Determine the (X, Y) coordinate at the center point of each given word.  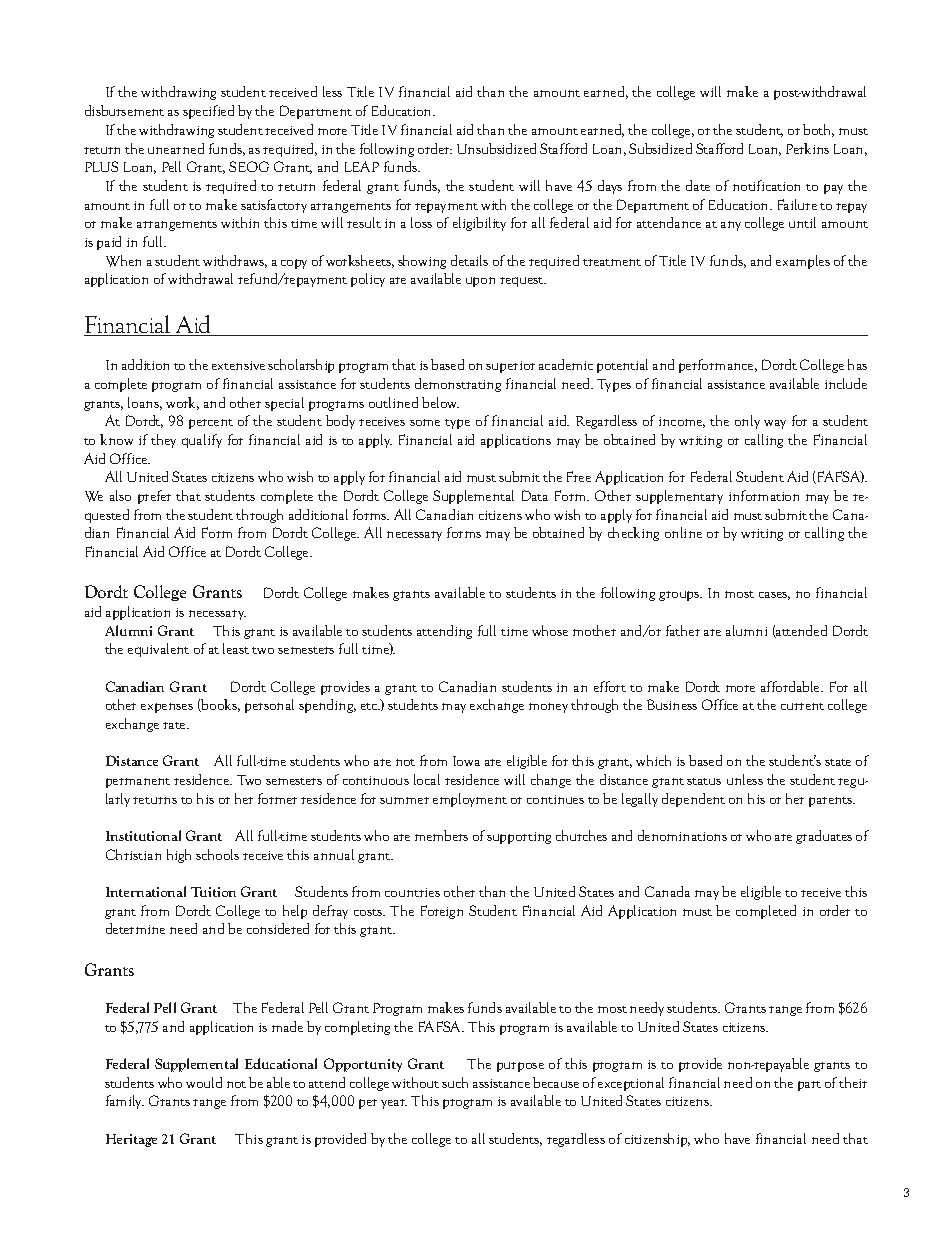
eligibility (479, 224)
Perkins (807, 148)
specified (208, 112)
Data (535, 495)
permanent (138, 783)
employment (470, 800)
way (775, 424)
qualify (202, 441)
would (204, 1082)
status (704, 781)
